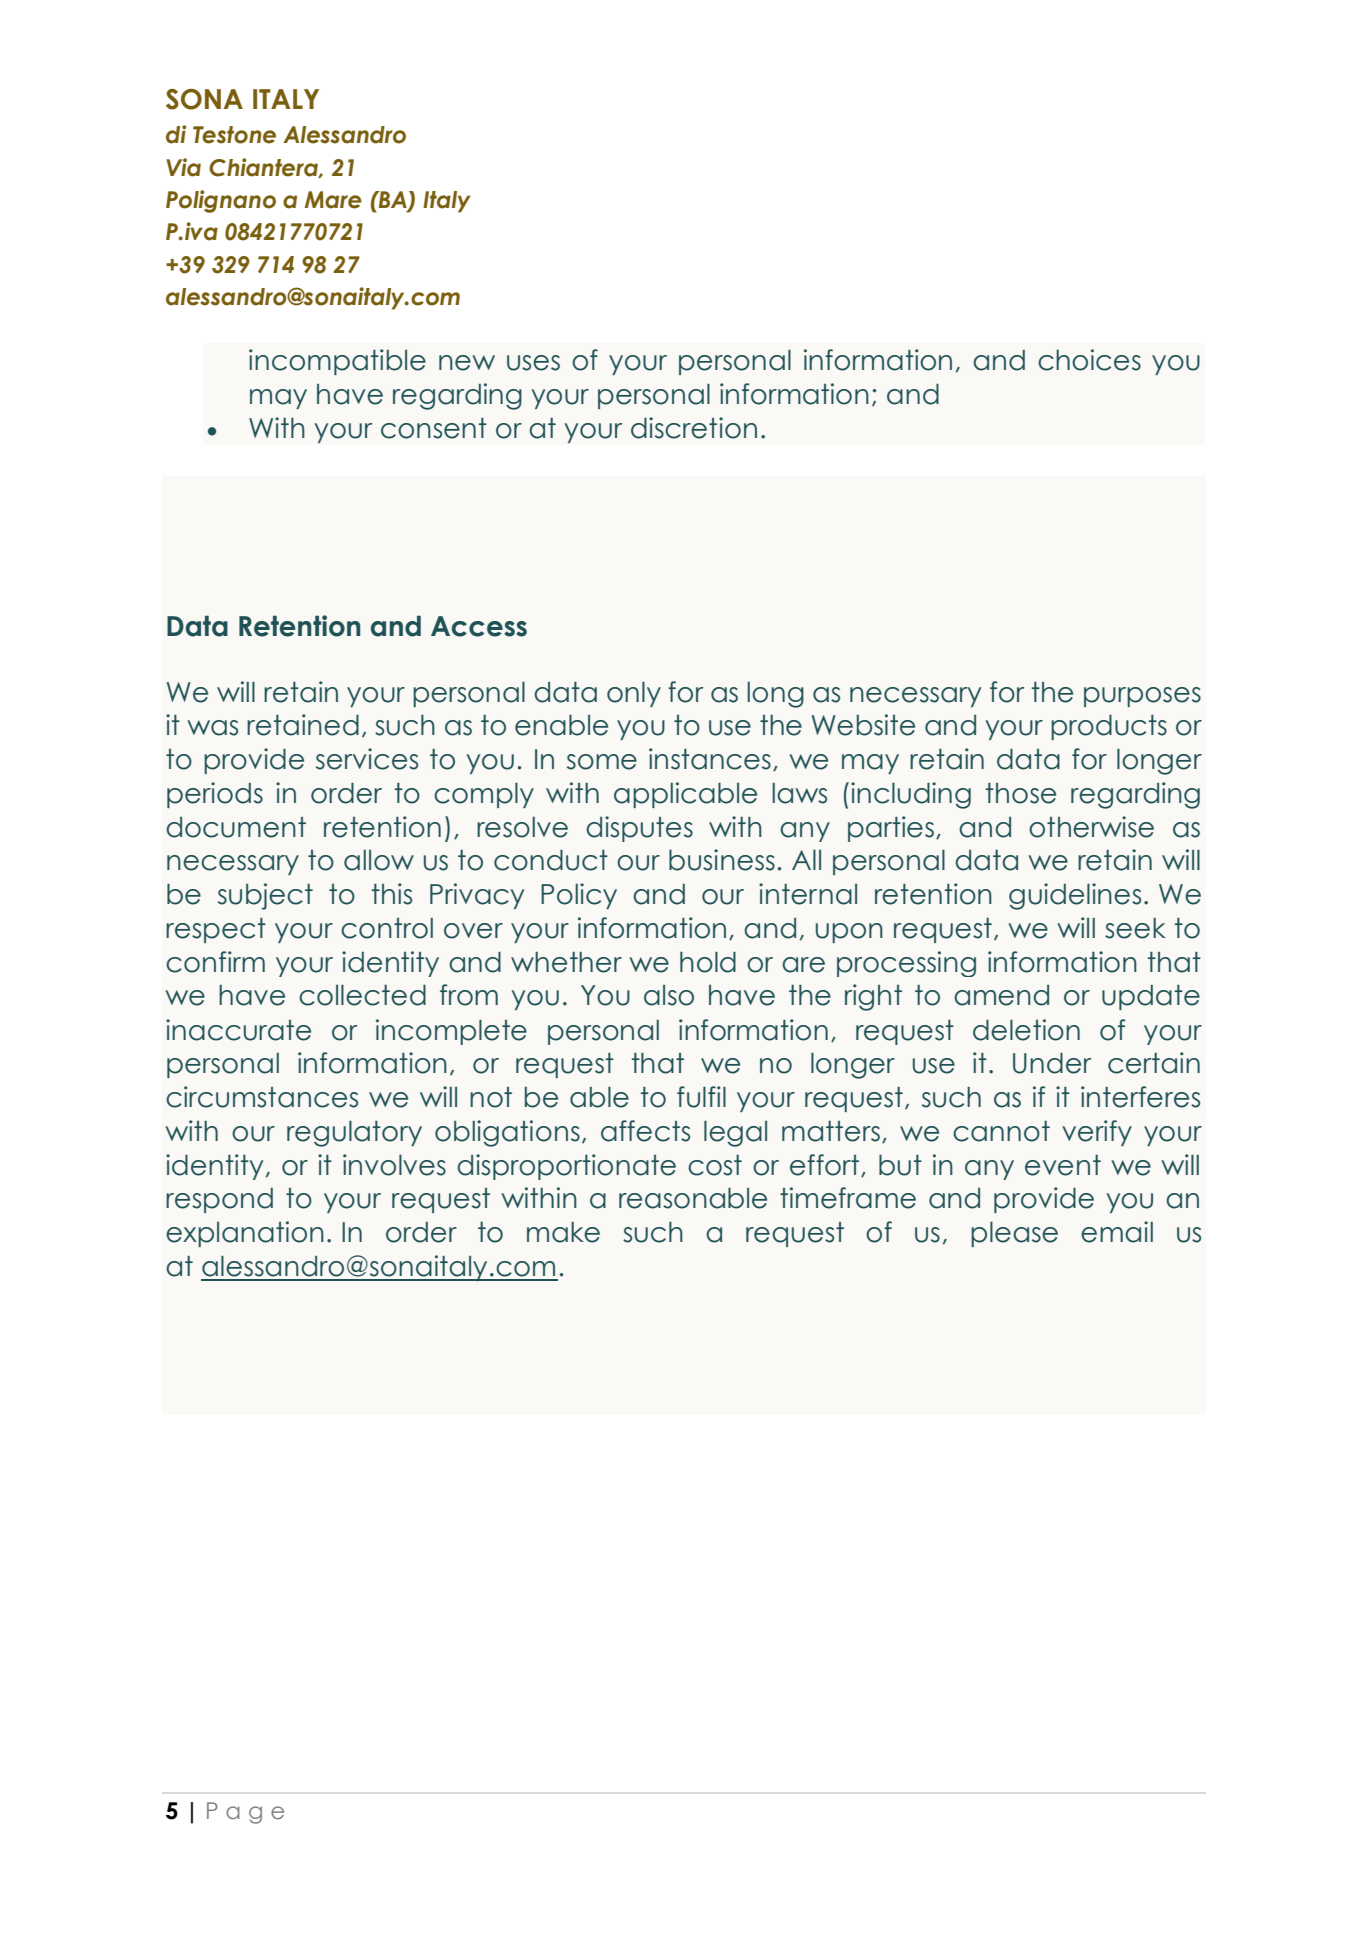 The height and width of the screenshot is (1933, 1367). Describe the element at coordinates (333, 200) in the screenshot. I see `Mare` at that location.
